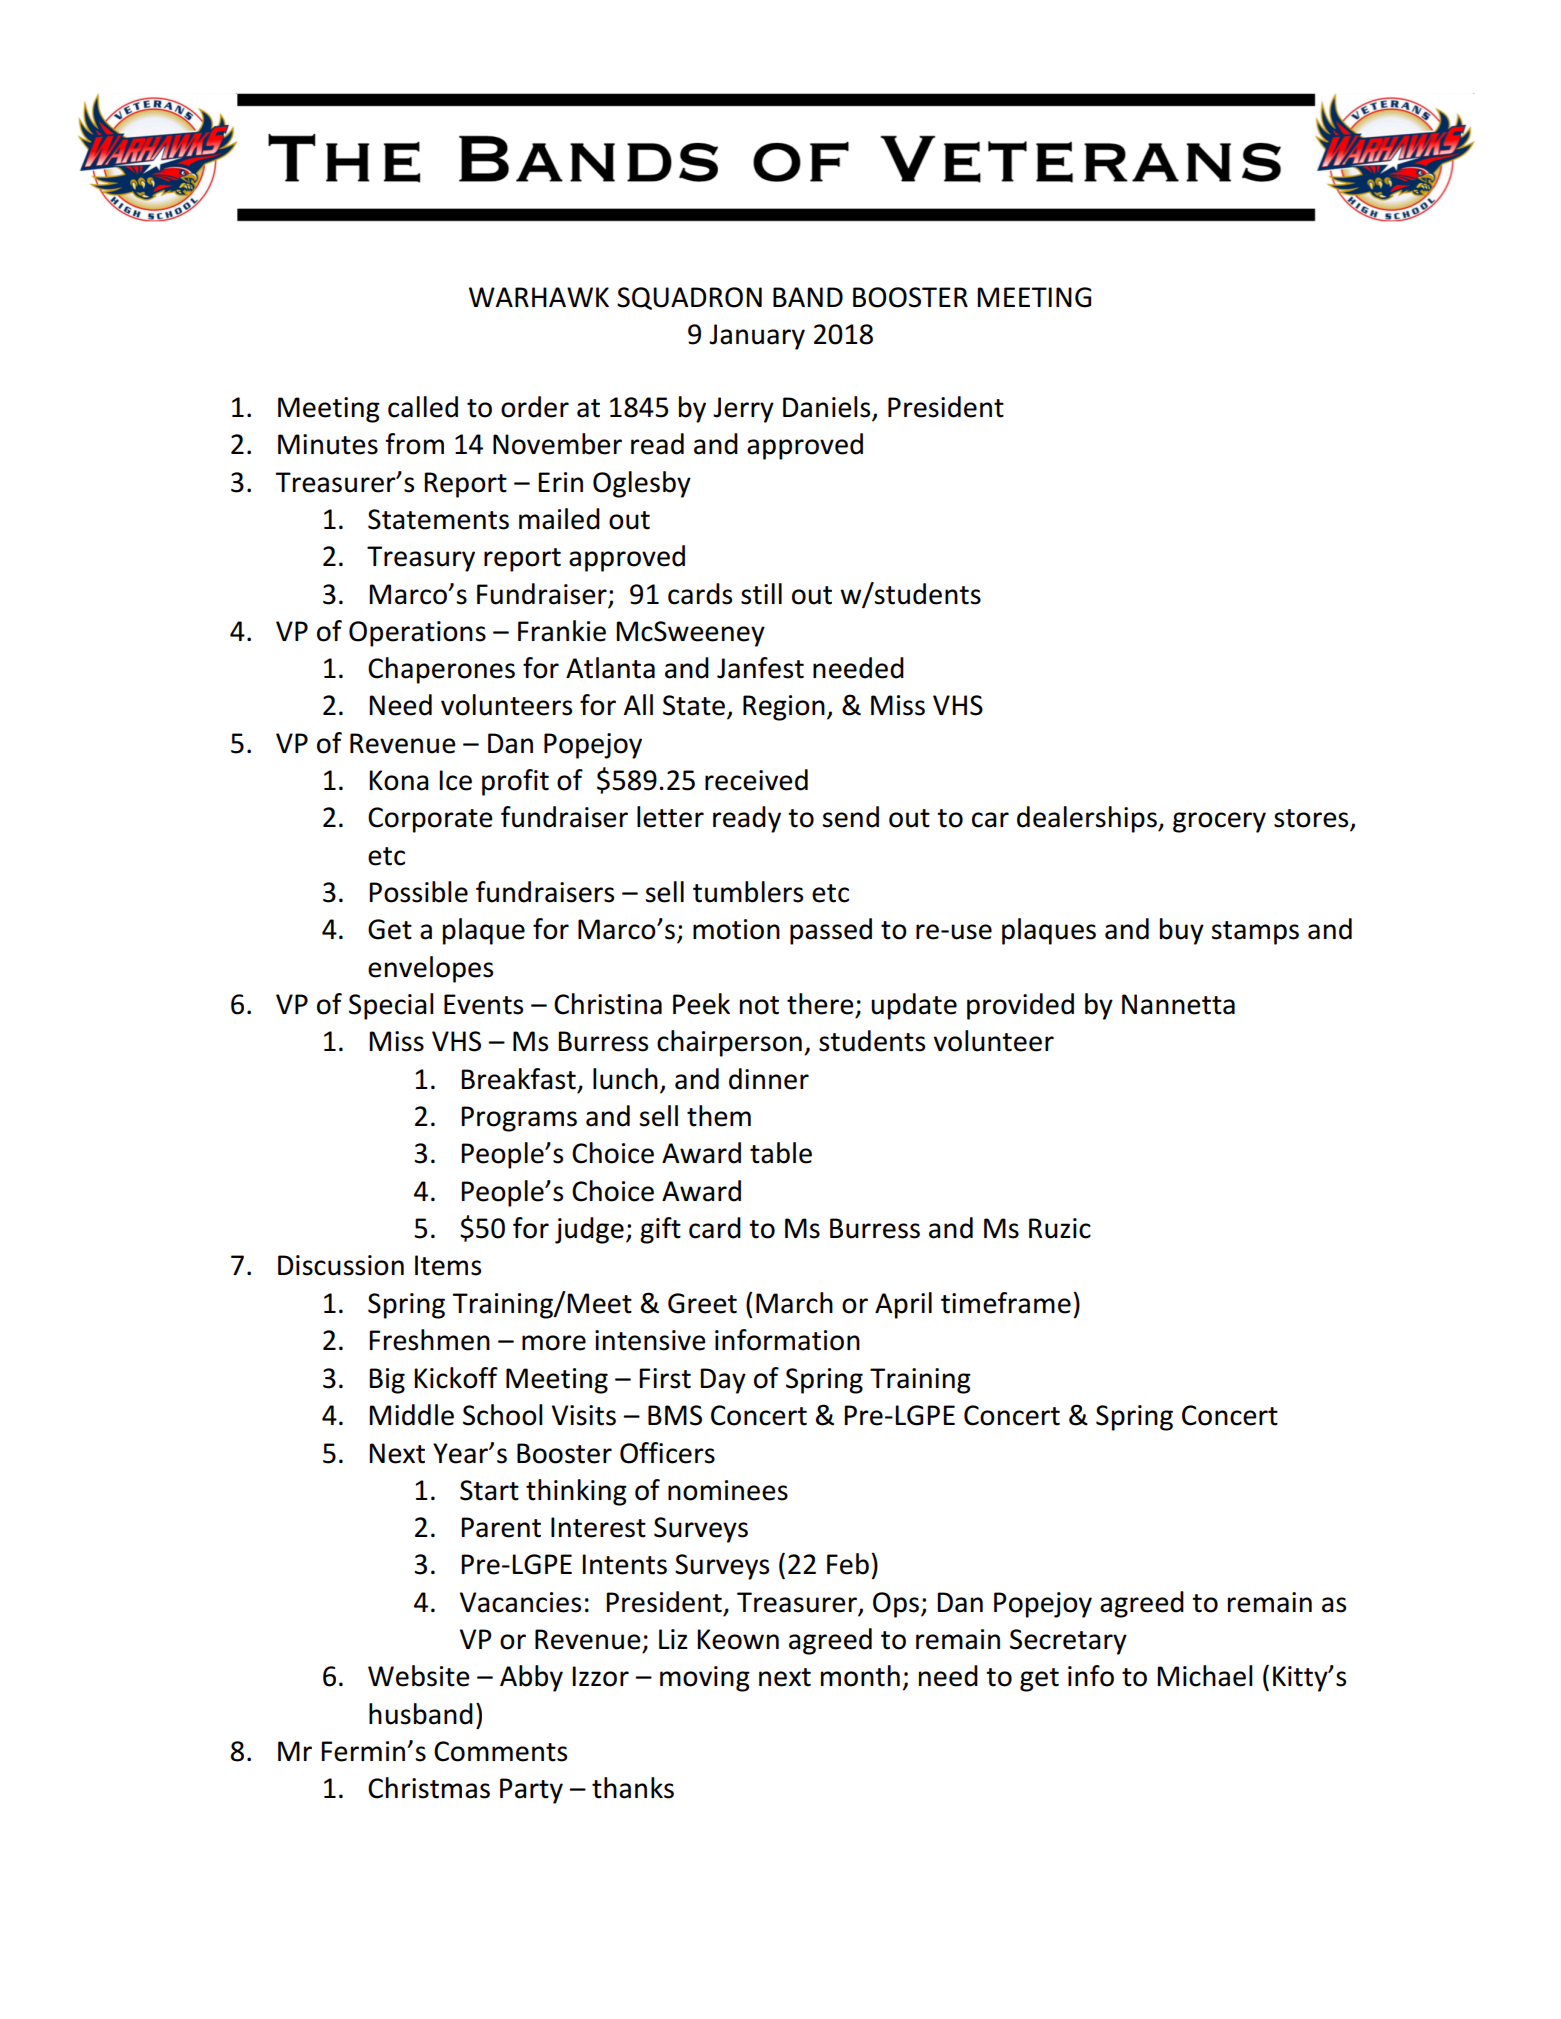 This screenshot has height=2019, width=1561. I want to click on called, so click(423, 407).
